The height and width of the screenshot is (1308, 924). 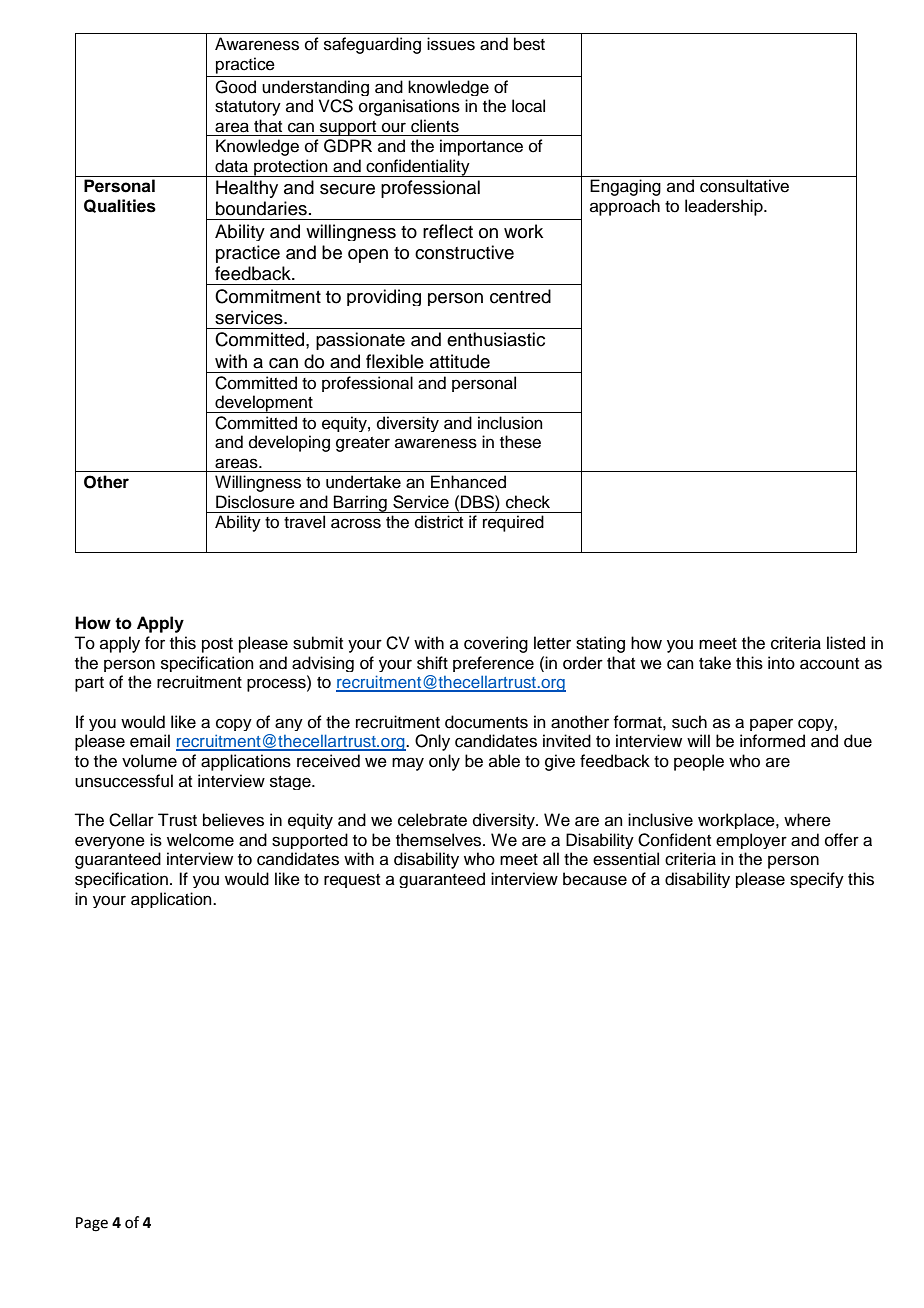 What do you see at coordinates (352, 881) in the screenshot?
I see `request` at bounding box center [352, 881].
